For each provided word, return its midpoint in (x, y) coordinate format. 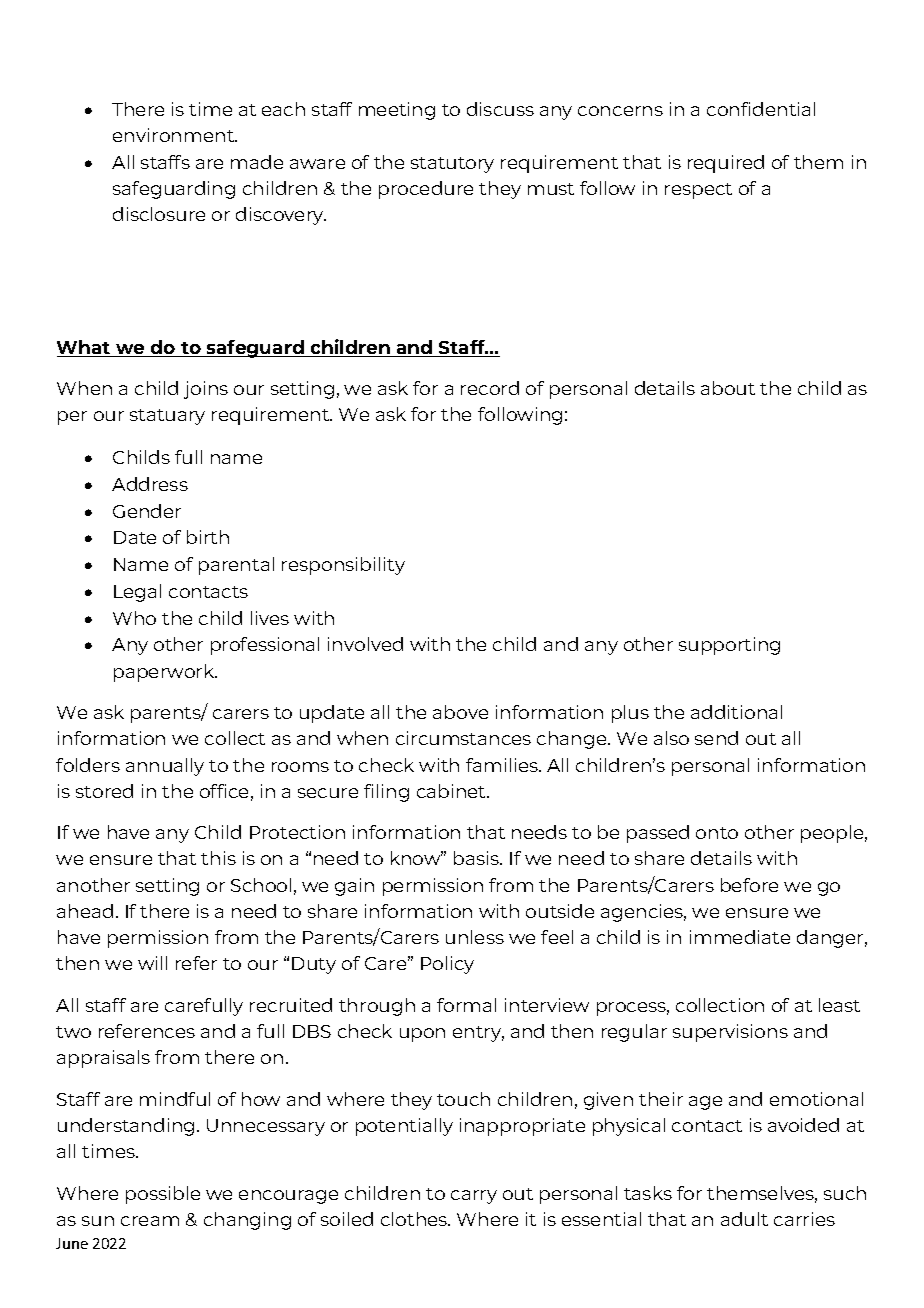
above (460, 712)
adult (744, 1219)
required (726, 164)
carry (474, 1197)
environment (174, 135)
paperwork (165, 673)
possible (163, 1195)
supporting (729, 646)
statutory (452, 165)
